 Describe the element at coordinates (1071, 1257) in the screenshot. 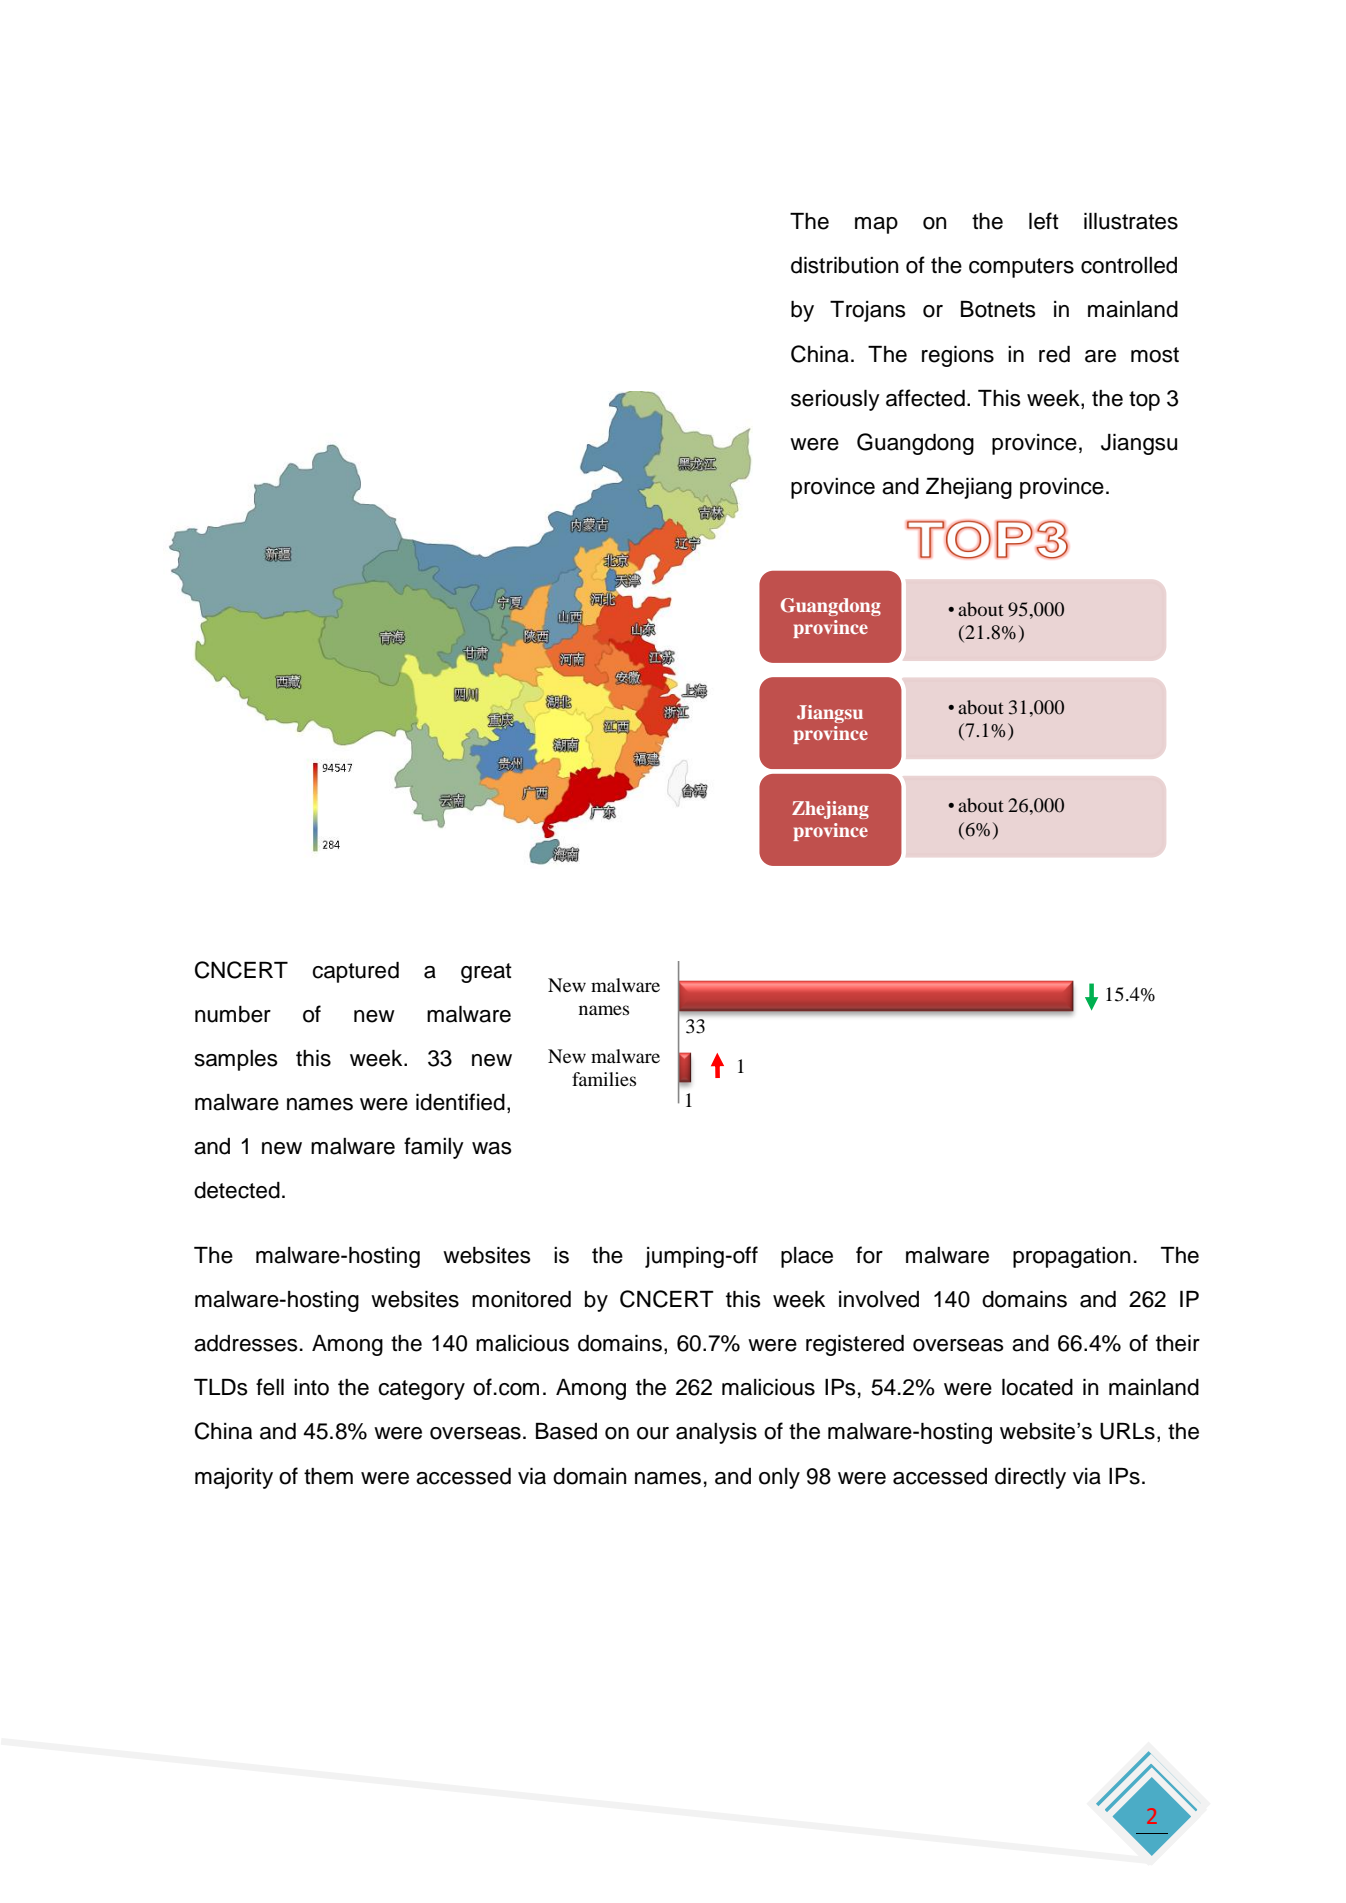

I see `propagation` at that location.
